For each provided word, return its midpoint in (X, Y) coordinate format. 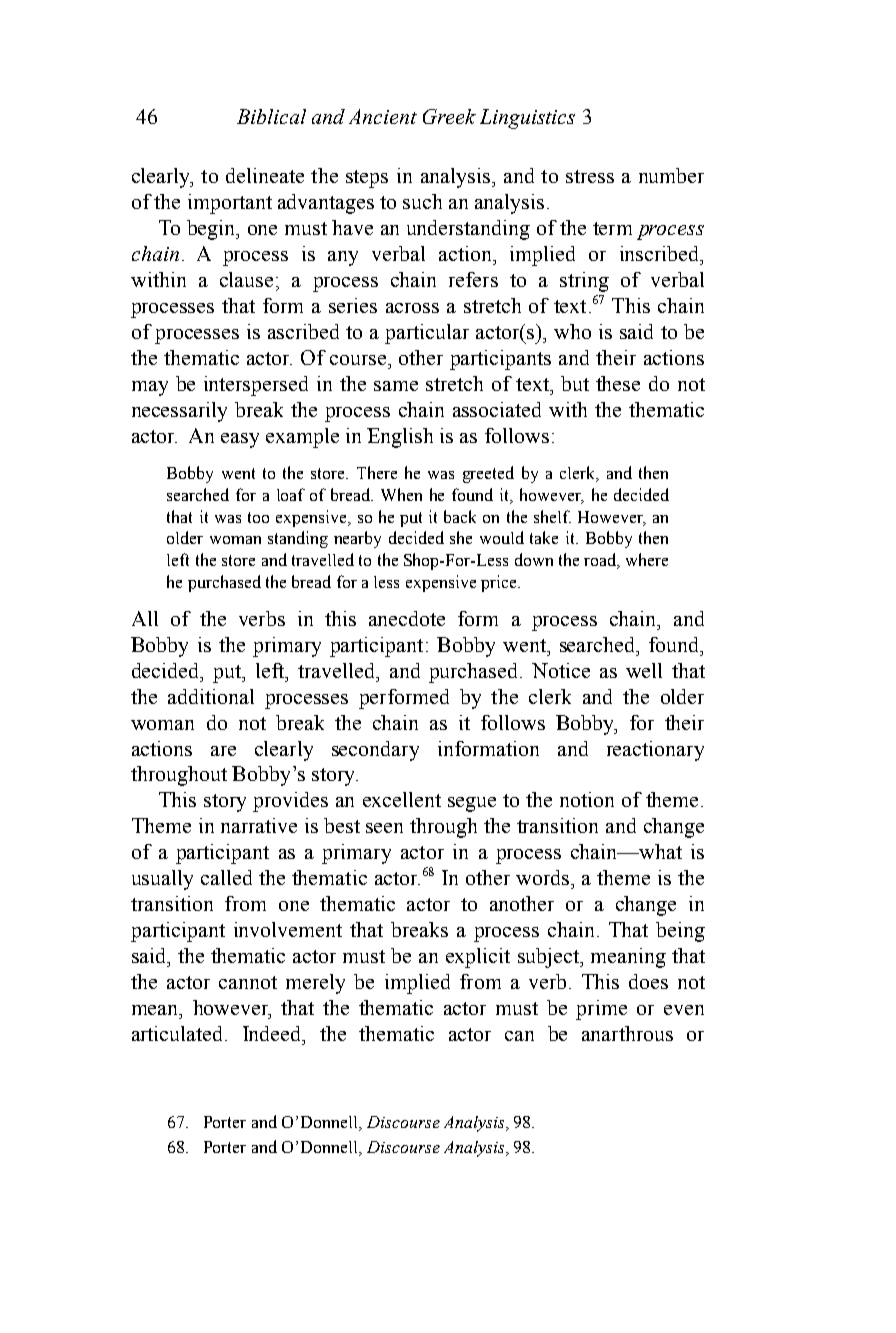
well (644, 670)
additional (211, 696)
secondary (375, 751)
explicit (478, 958)
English (400, 438)
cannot (248, 982)
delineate (265, 175)
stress (590, 176)
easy (240, 440)
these (618, 383)
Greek (449, 116)
